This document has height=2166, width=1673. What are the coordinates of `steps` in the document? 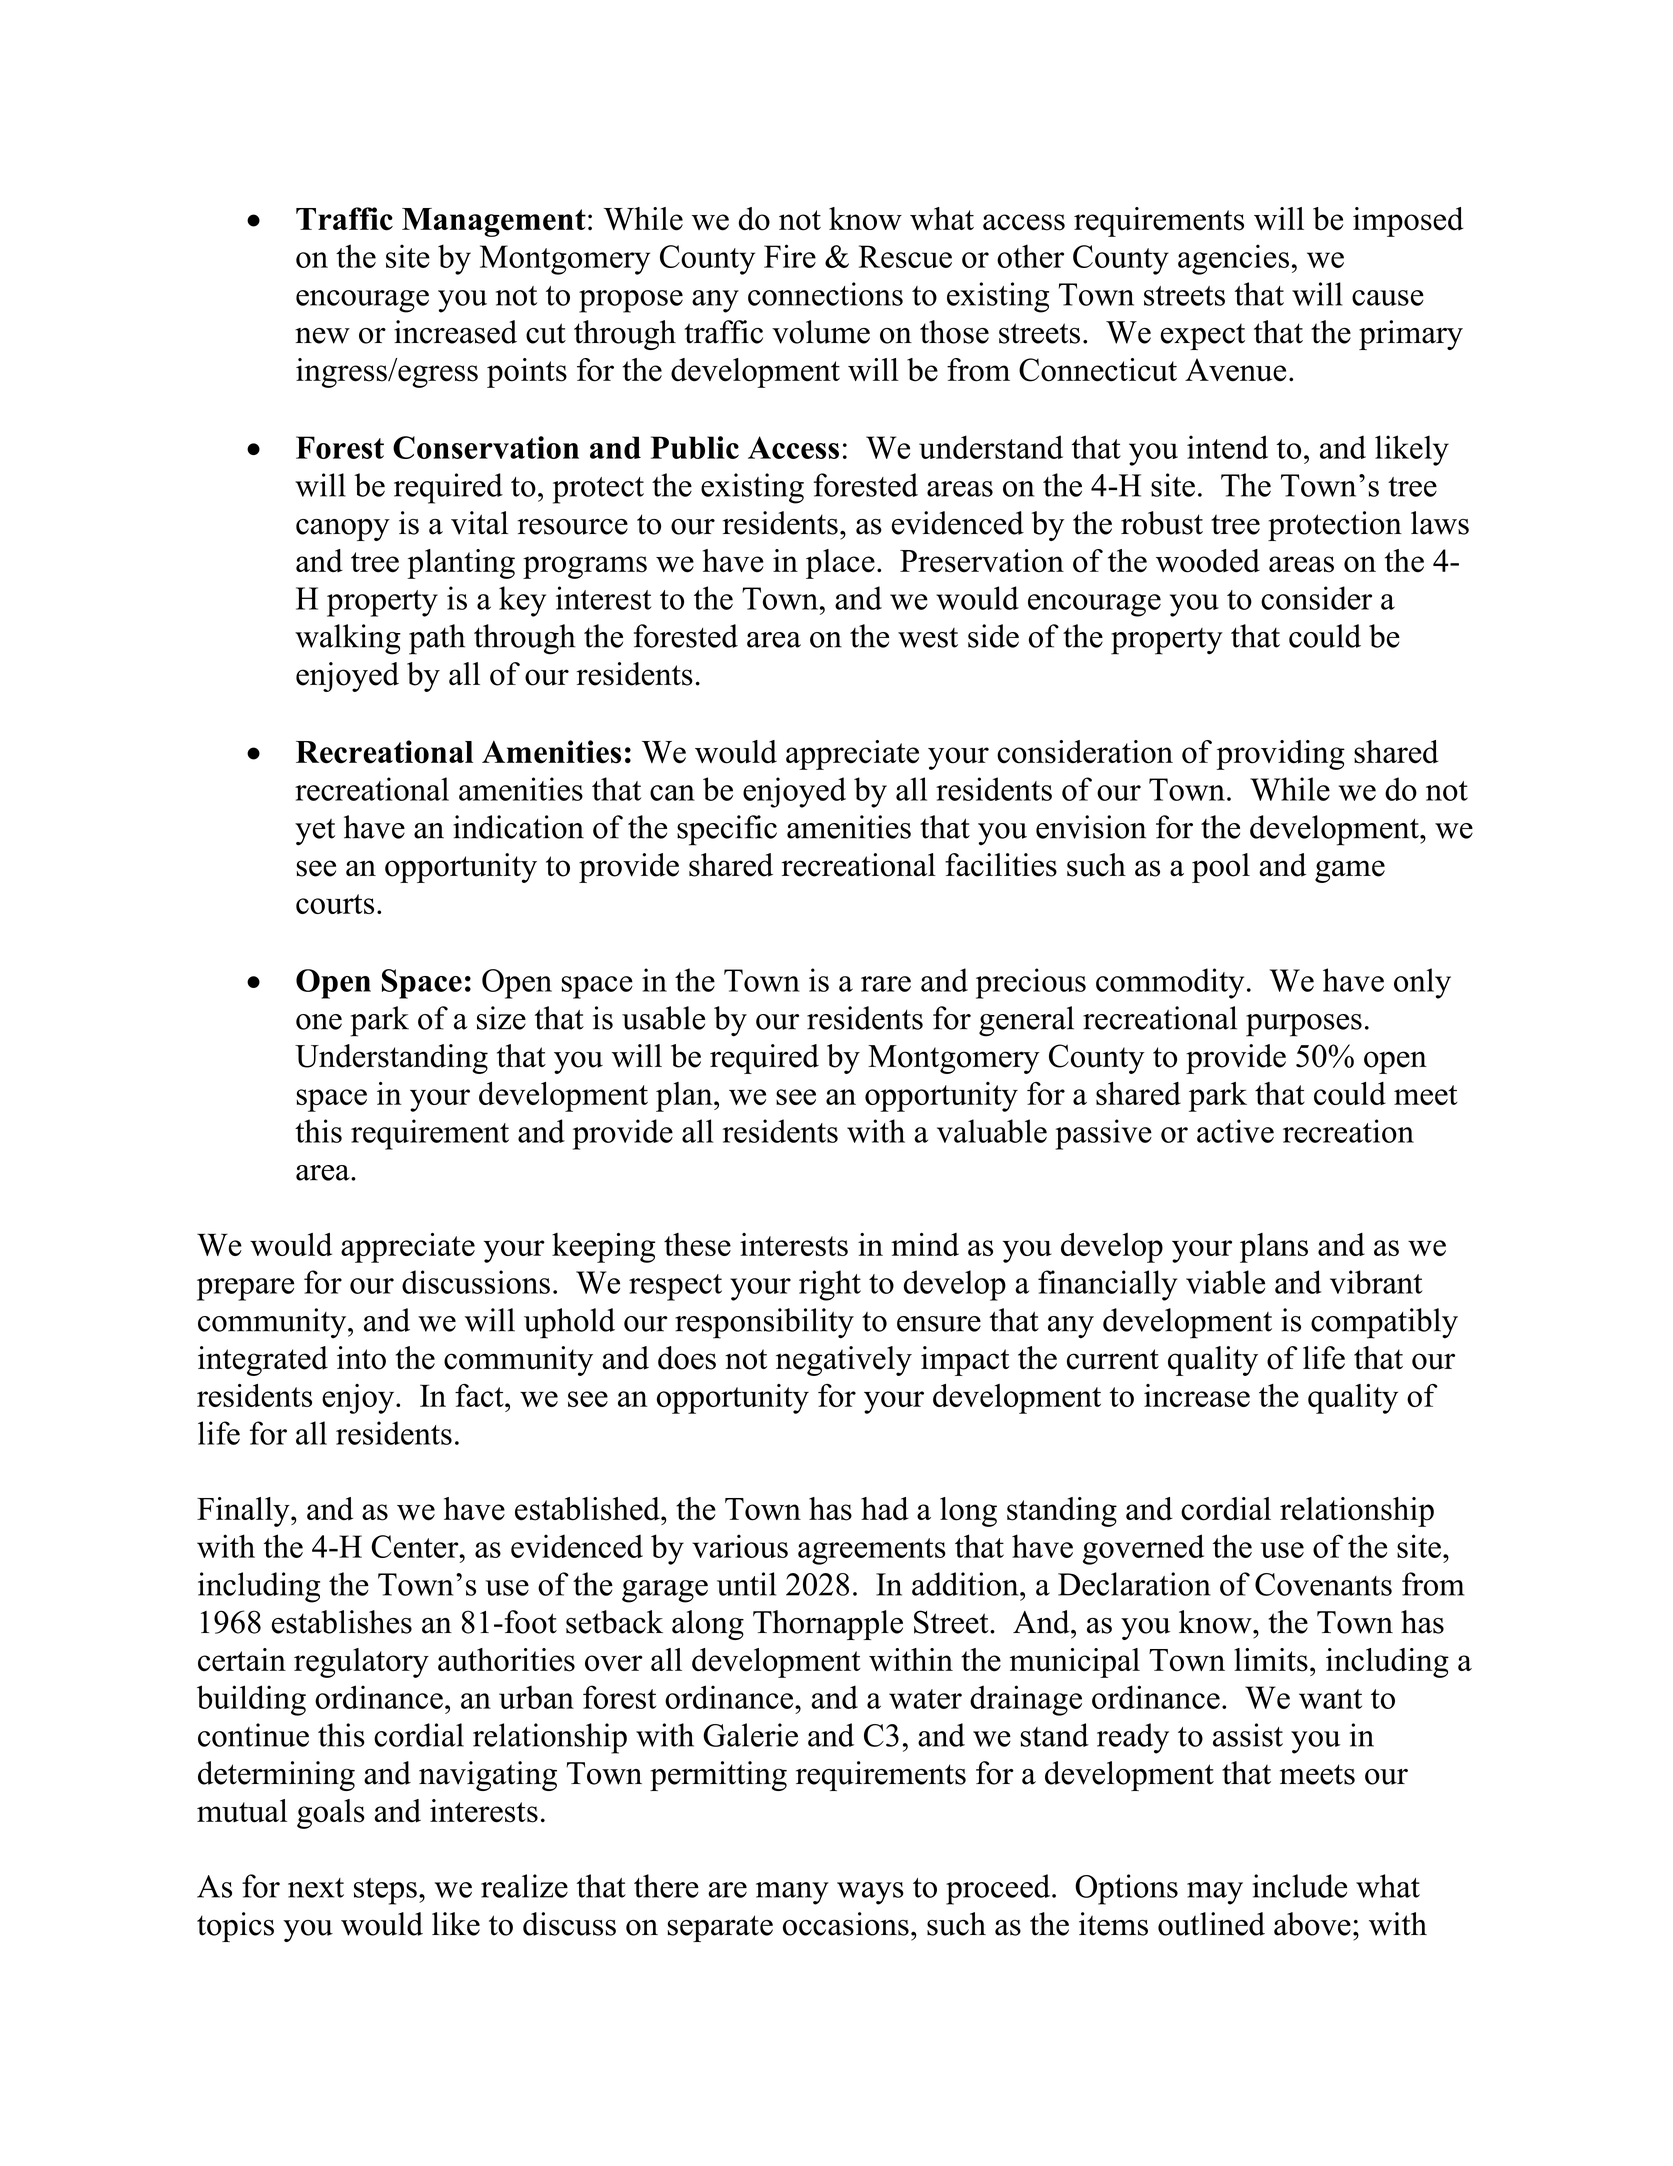 It's located at (385, 1891).
